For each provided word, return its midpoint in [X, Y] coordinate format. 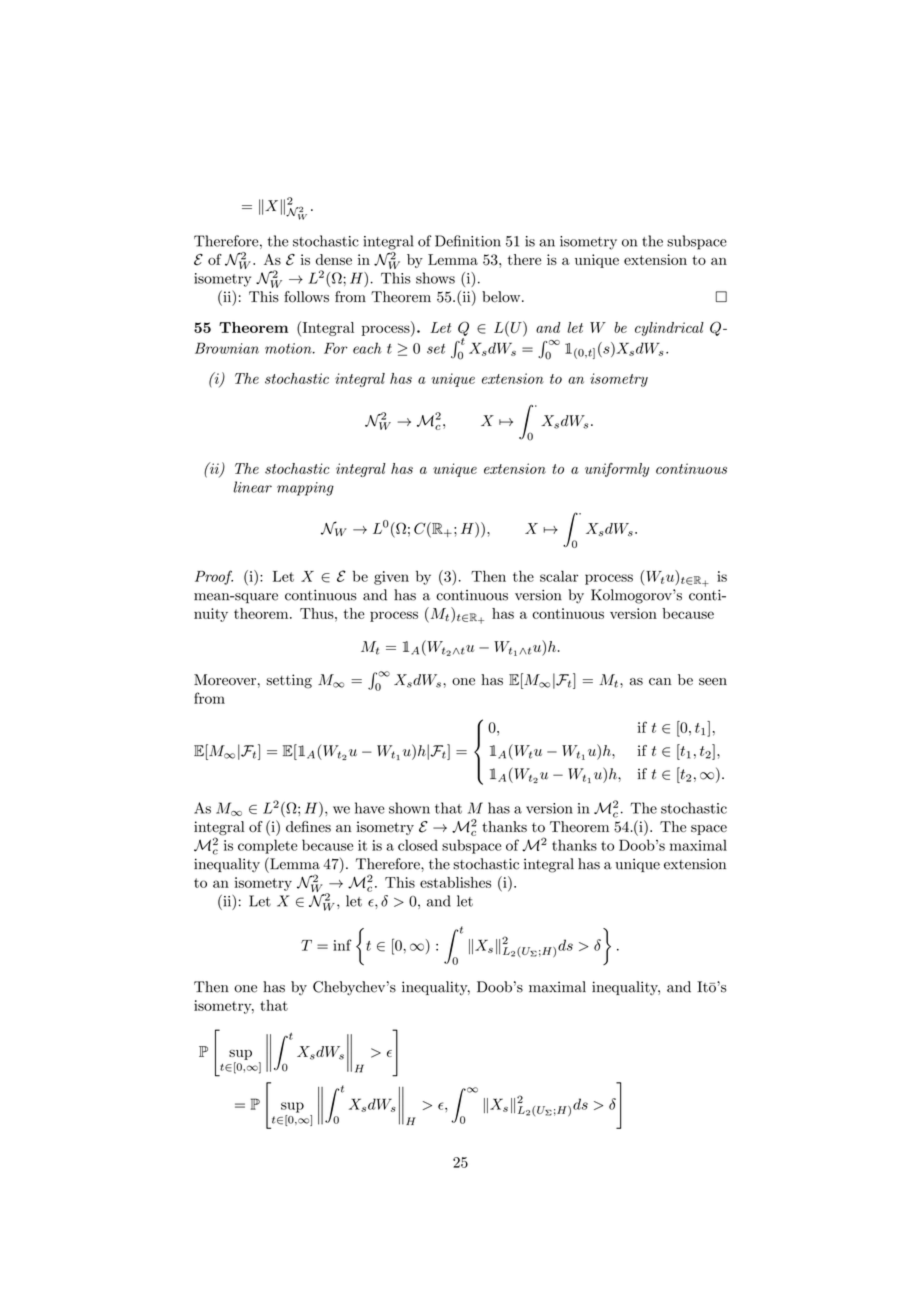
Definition [468, 241]
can [660, 682]
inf [342, 945]
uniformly [617, 470]
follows [306, 297]
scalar [559, 576]
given [391, 578]
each [367, 348]
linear [252, 487]
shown [409, 808]
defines [308, 826]
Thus [318, 613]
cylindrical [669, 329]
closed [418, 845]
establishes [455, 882]
